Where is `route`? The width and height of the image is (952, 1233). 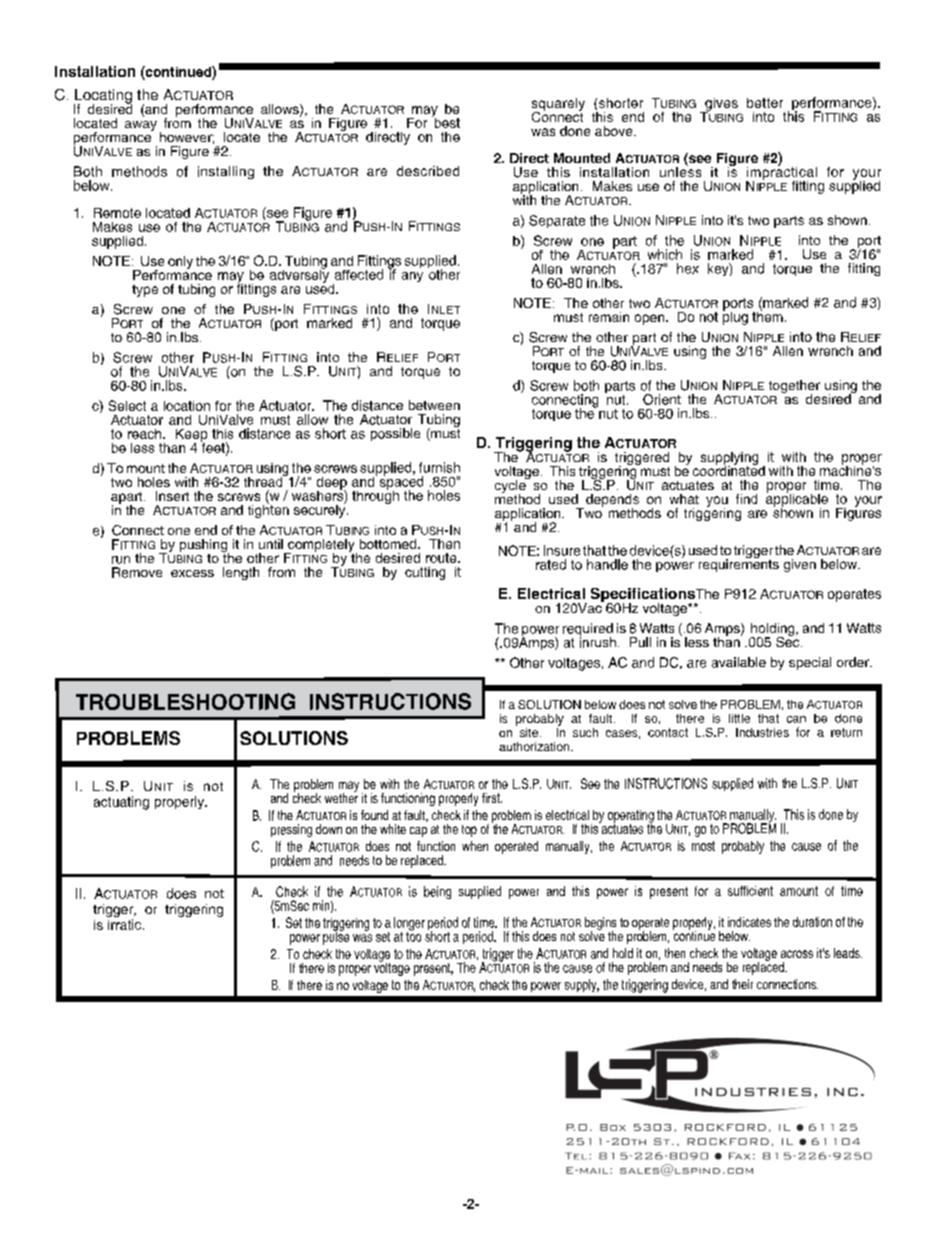
route is located at coordinates (442, 558).
